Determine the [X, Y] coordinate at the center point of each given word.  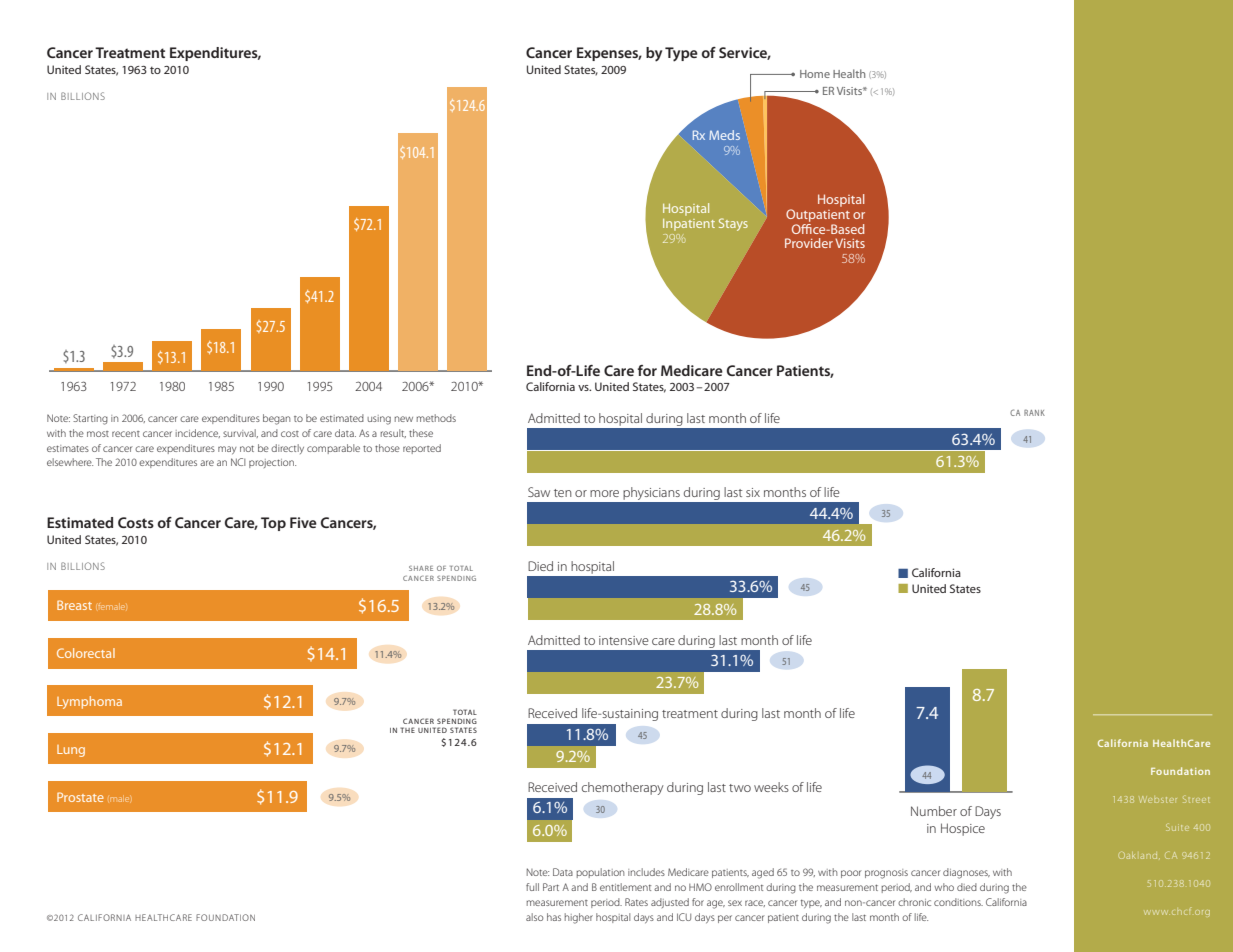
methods [436, 418]
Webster [1158, 799]
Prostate [80, 797]
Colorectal [86, 653]
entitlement [625, 887]
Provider [809, 243]
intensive [624, 640]
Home [815, 74]
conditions [958, 902]
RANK [1034, 412]
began [276, 419]
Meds [724, 135]
